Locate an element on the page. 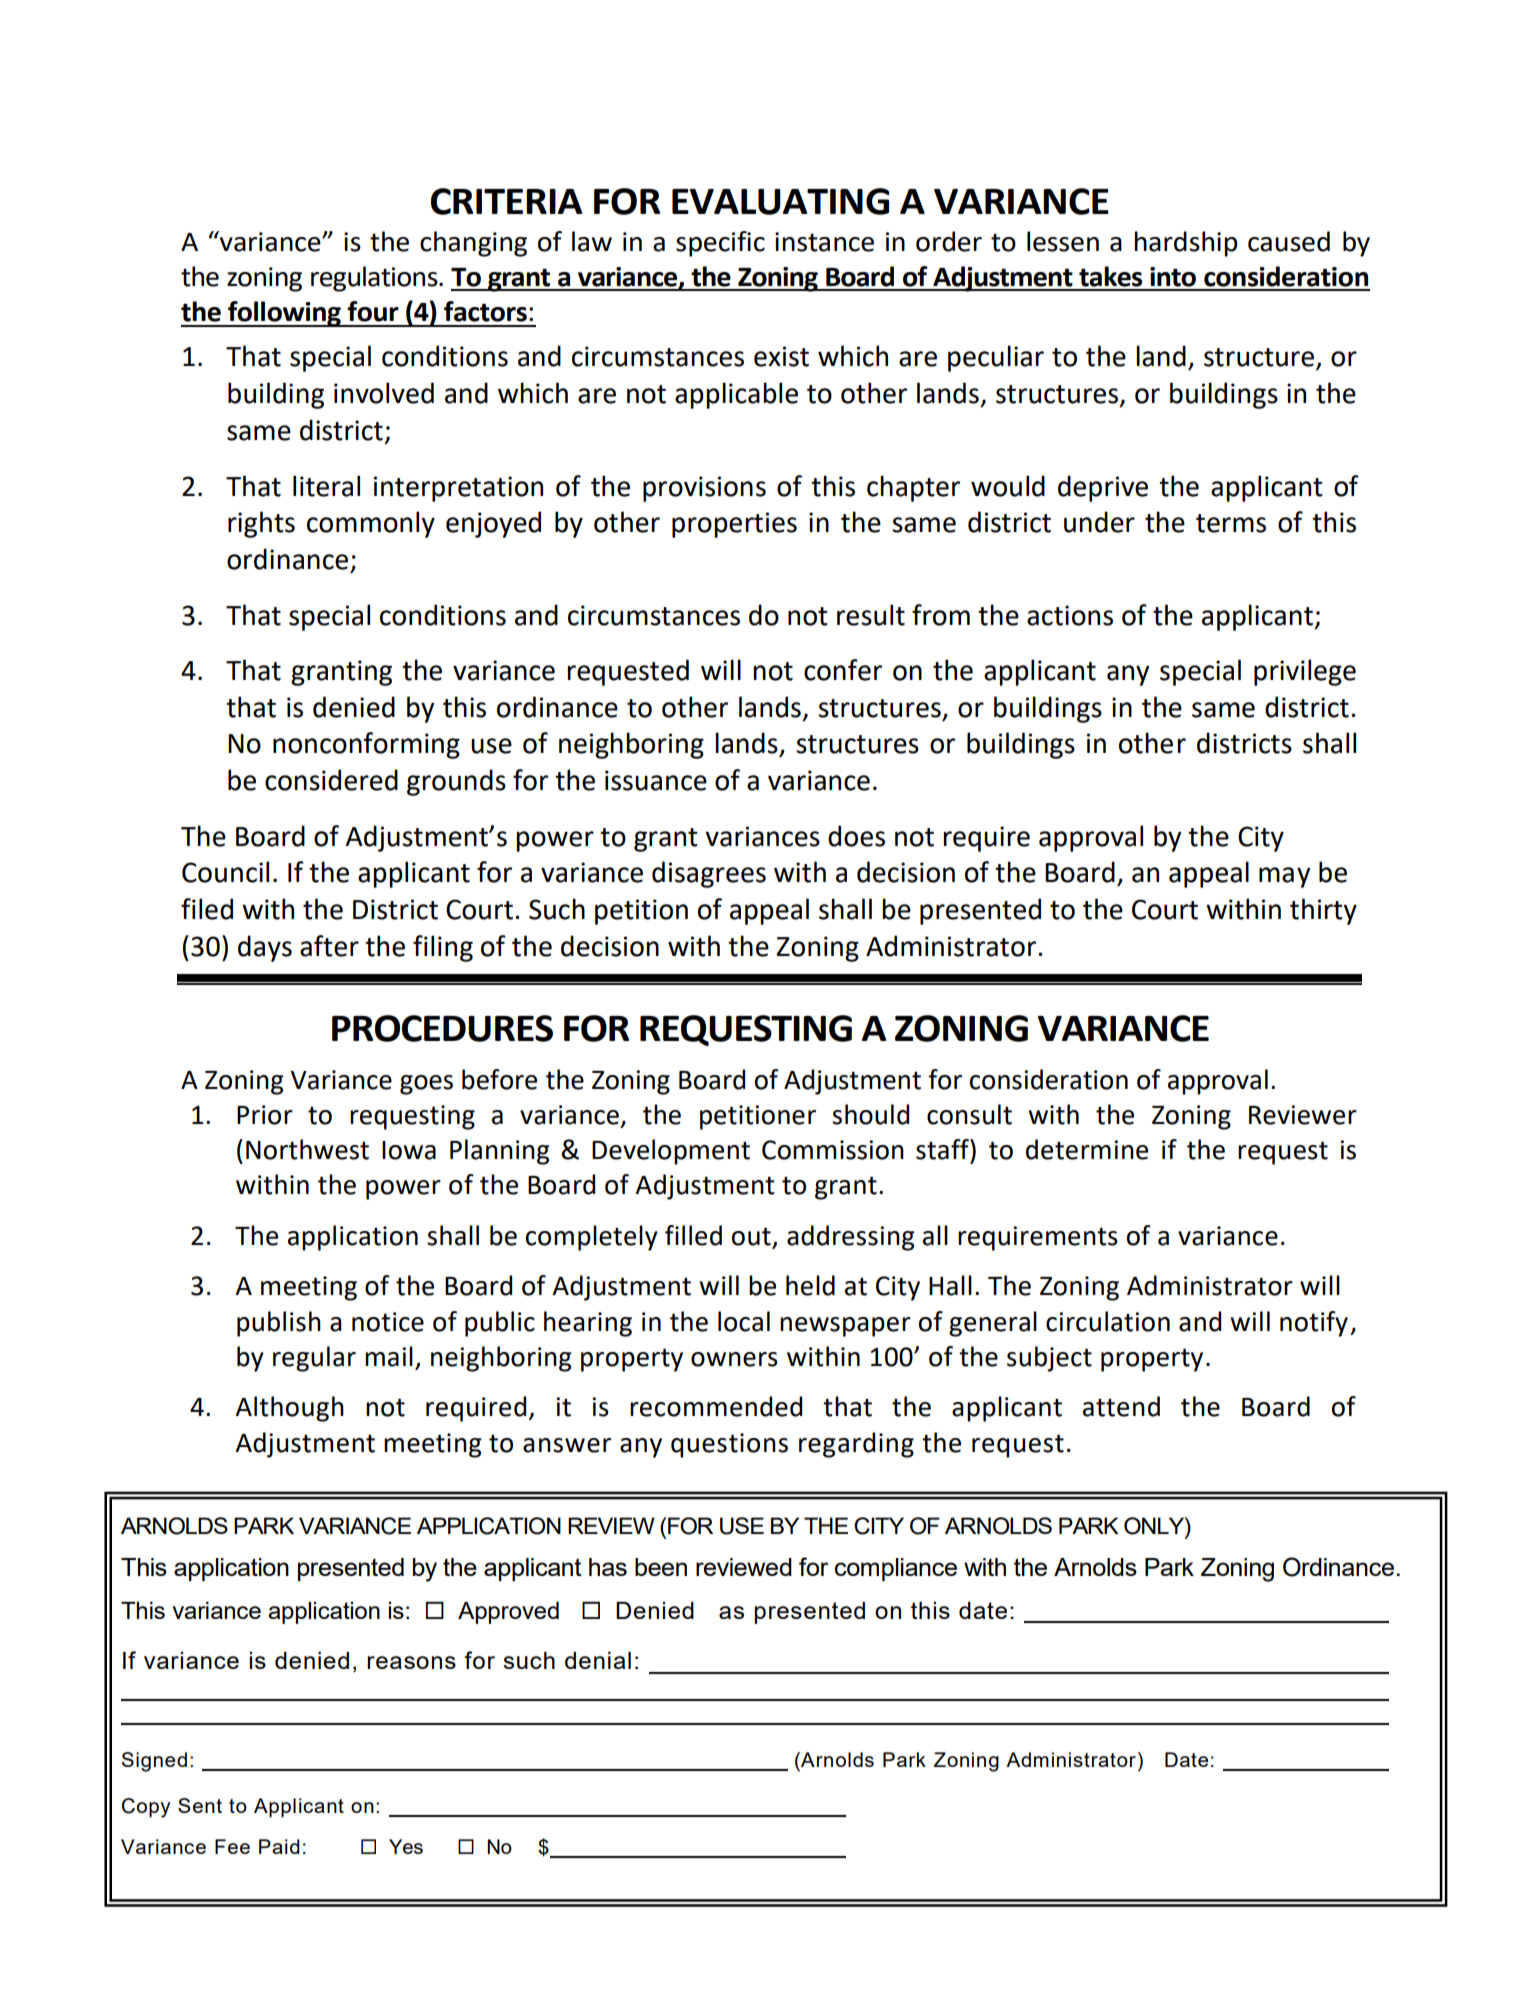  Paid is located at coordinates (279, 1846).
